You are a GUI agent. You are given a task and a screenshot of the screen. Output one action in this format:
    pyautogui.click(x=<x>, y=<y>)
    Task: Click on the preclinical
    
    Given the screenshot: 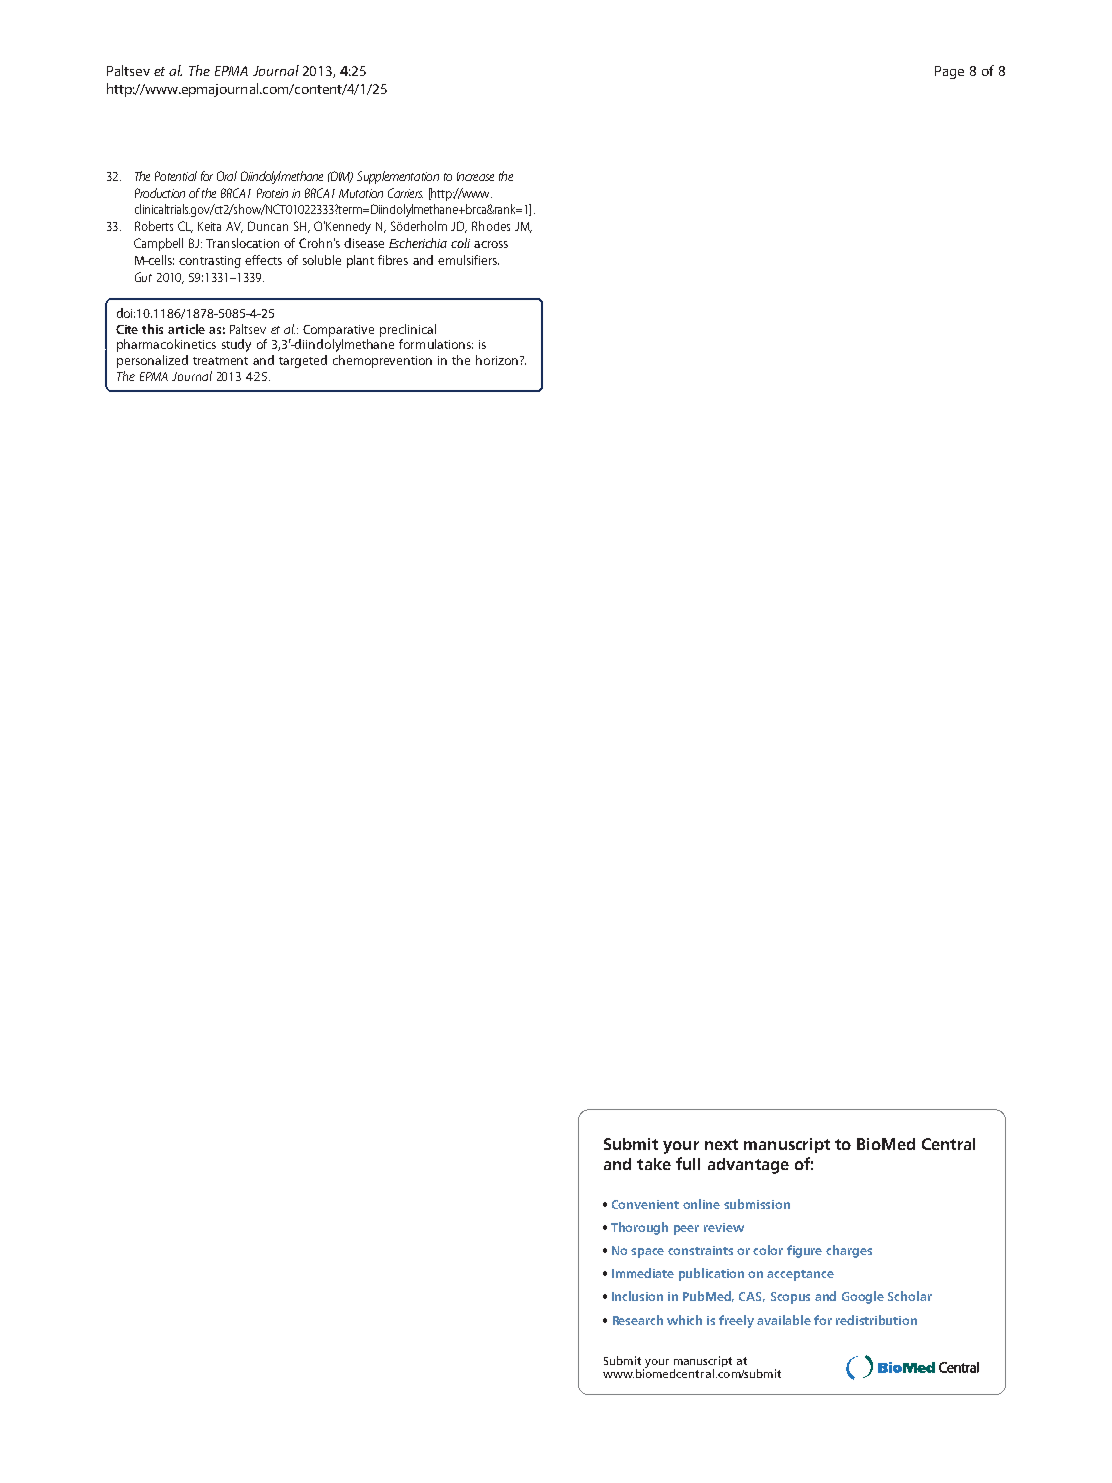 What is the action you would take?
    pyautogui.click(x=408, y=330)
